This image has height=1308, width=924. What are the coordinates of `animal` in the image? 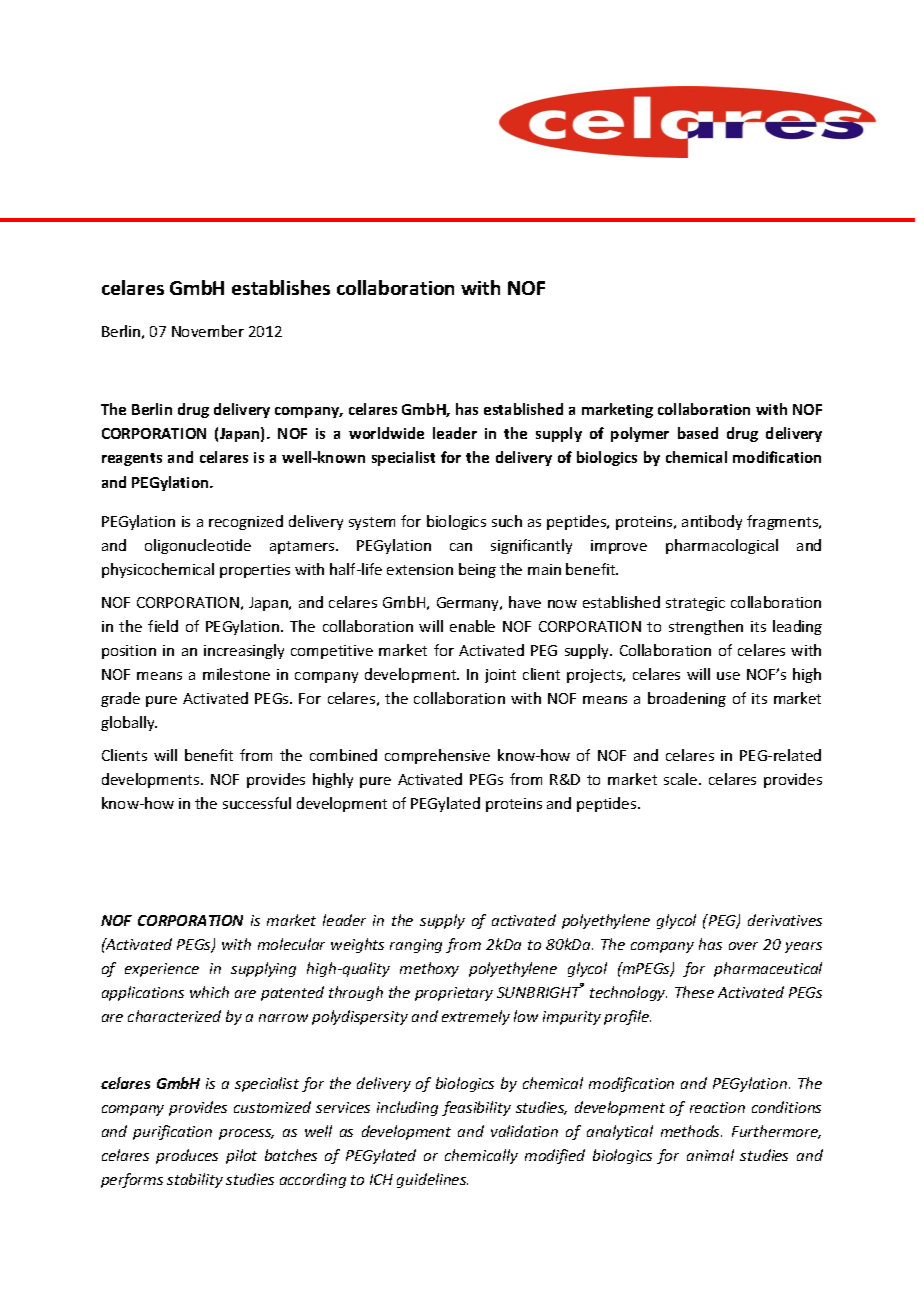 It's located at (710, 1155).
